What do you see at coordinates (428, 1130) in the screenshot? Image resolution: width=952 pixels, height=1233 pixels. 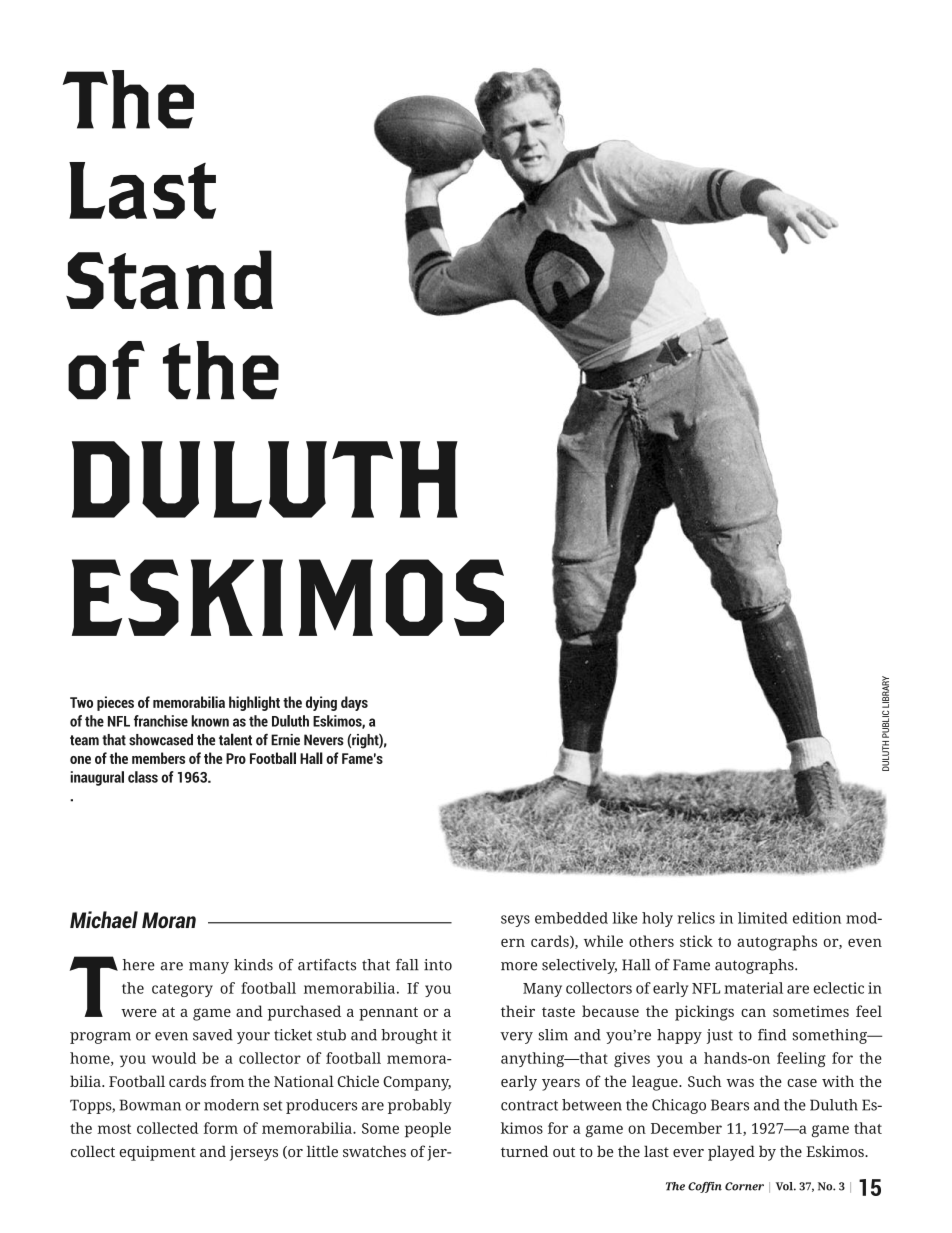 I see `people` at bounding box center [428, 1130].
